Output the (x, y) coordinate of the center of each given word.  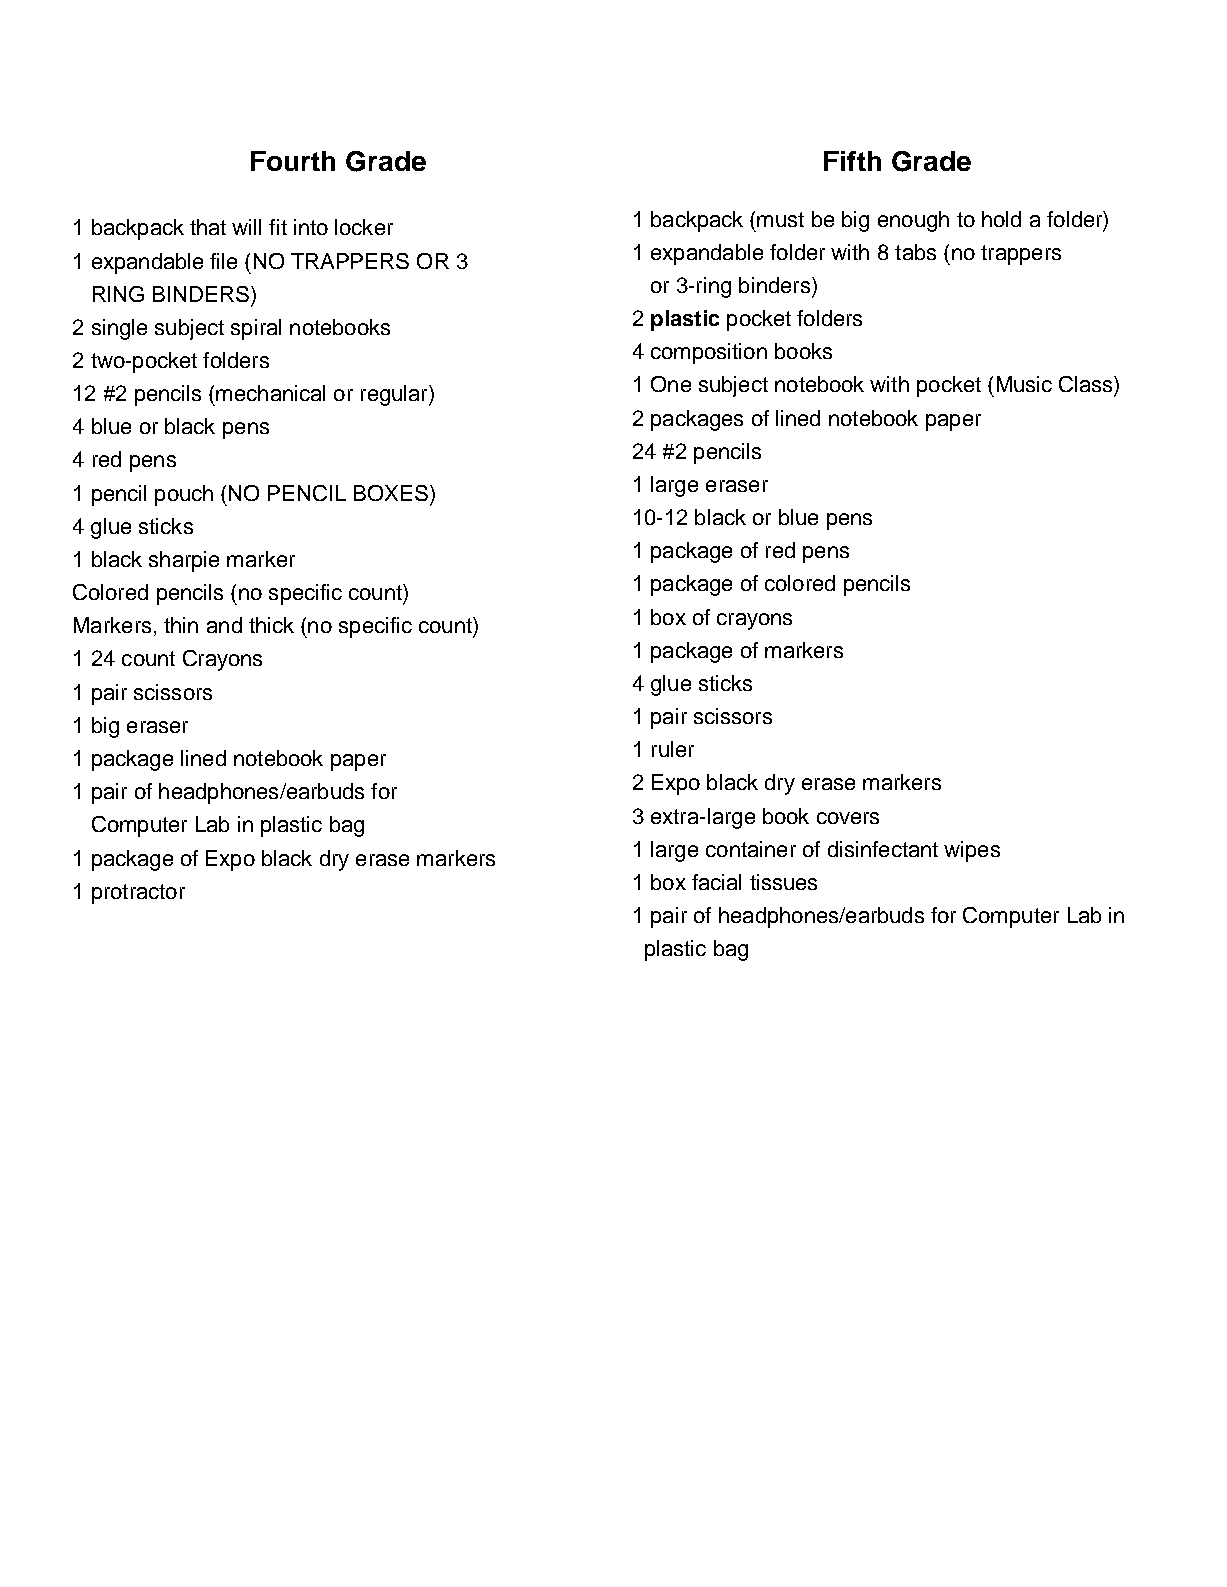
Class (1087, 384)
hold (1001, 219)
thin (181, 625)
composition (709, 353)
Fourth (293, 161)
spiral (256, 329)
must (780, 219)
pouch (184, 495)
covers (848, 818)
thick (271, 625)
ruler (673, 749)
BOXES (392, 493)
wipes (972, 851)
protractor (138, 894)
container (751, 849)
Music (1024, 384)
